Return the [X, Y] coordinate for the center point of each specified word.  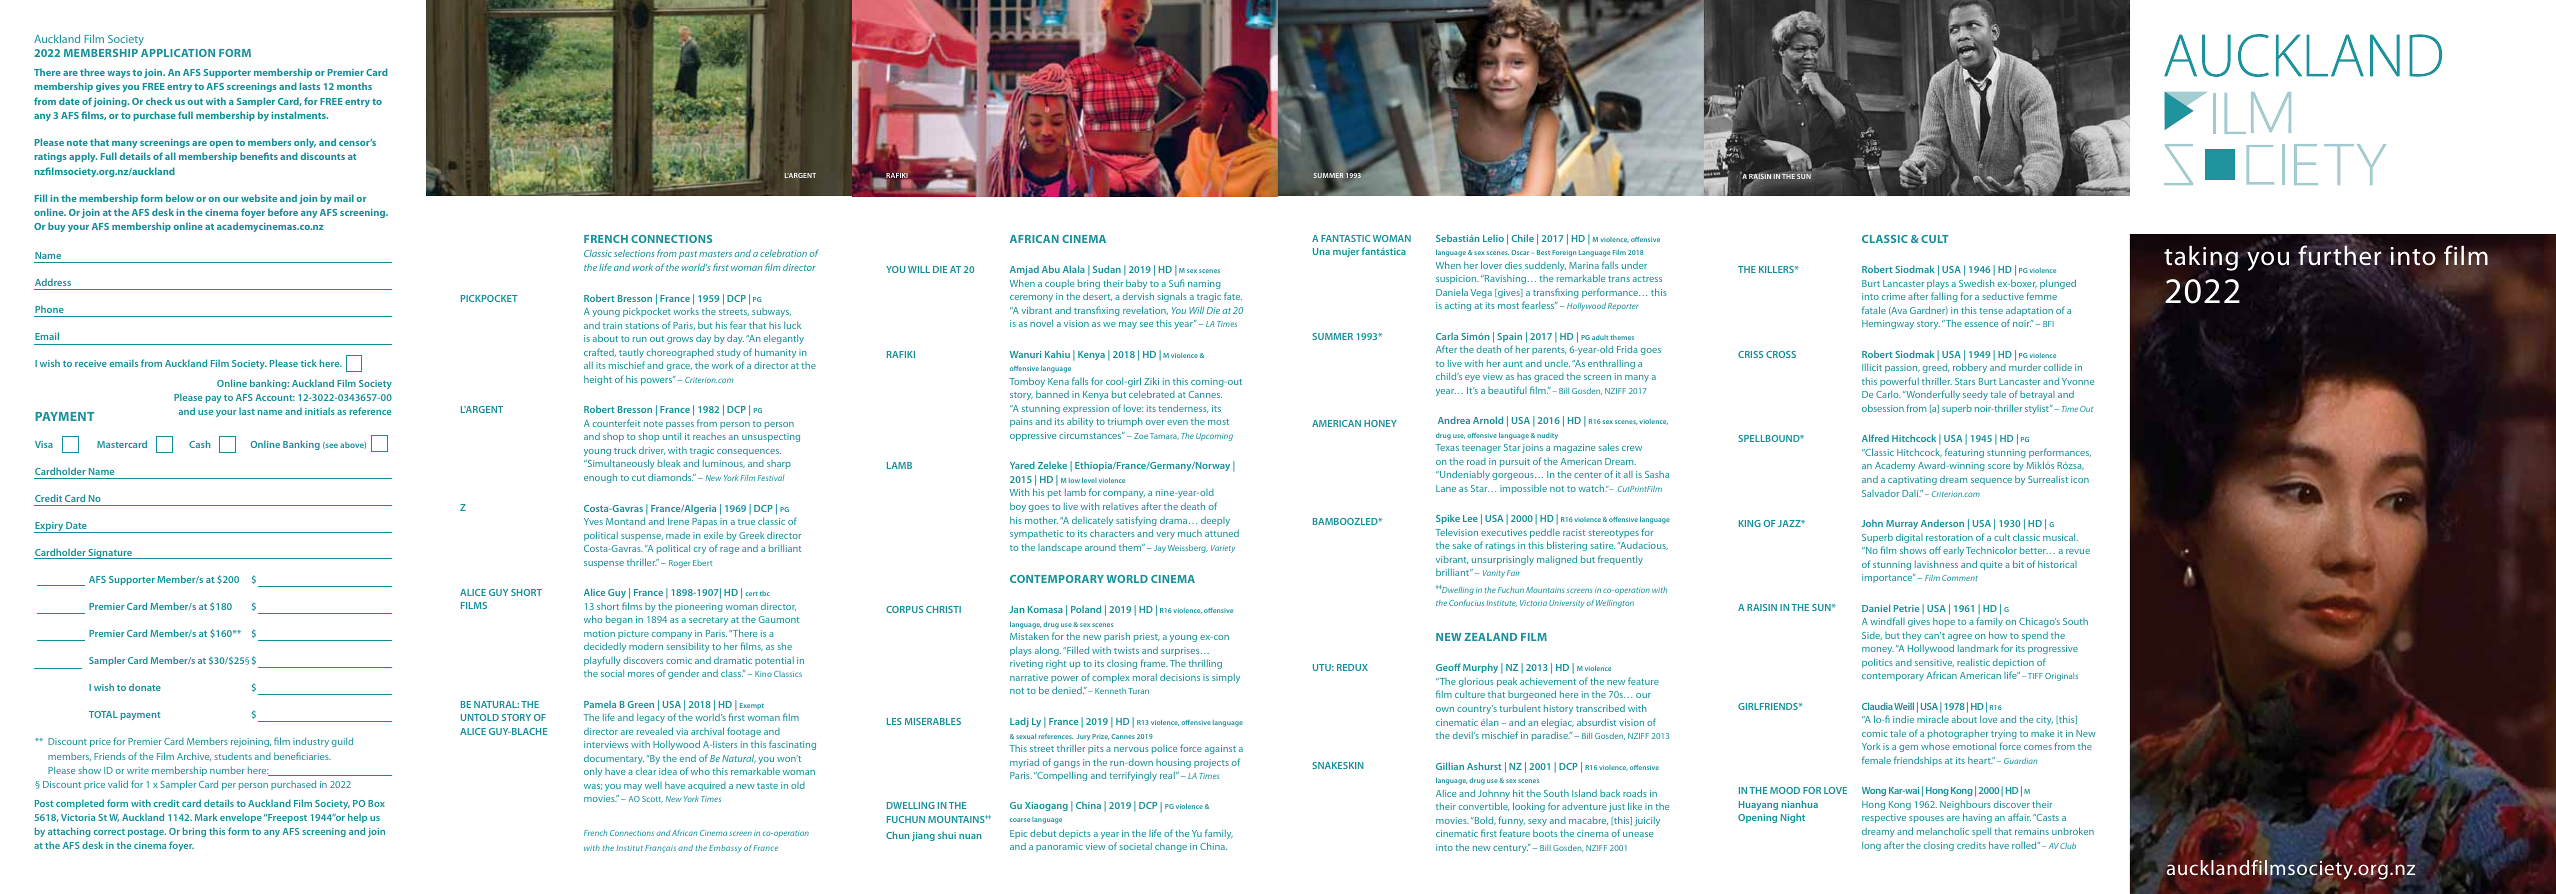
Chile [1523, 238]
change [1171, 847]
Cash [199, 444]
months [354, 86]
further [2339, 255]
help [357, 818]
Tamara [1164, 436]
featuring [1964, 453]
